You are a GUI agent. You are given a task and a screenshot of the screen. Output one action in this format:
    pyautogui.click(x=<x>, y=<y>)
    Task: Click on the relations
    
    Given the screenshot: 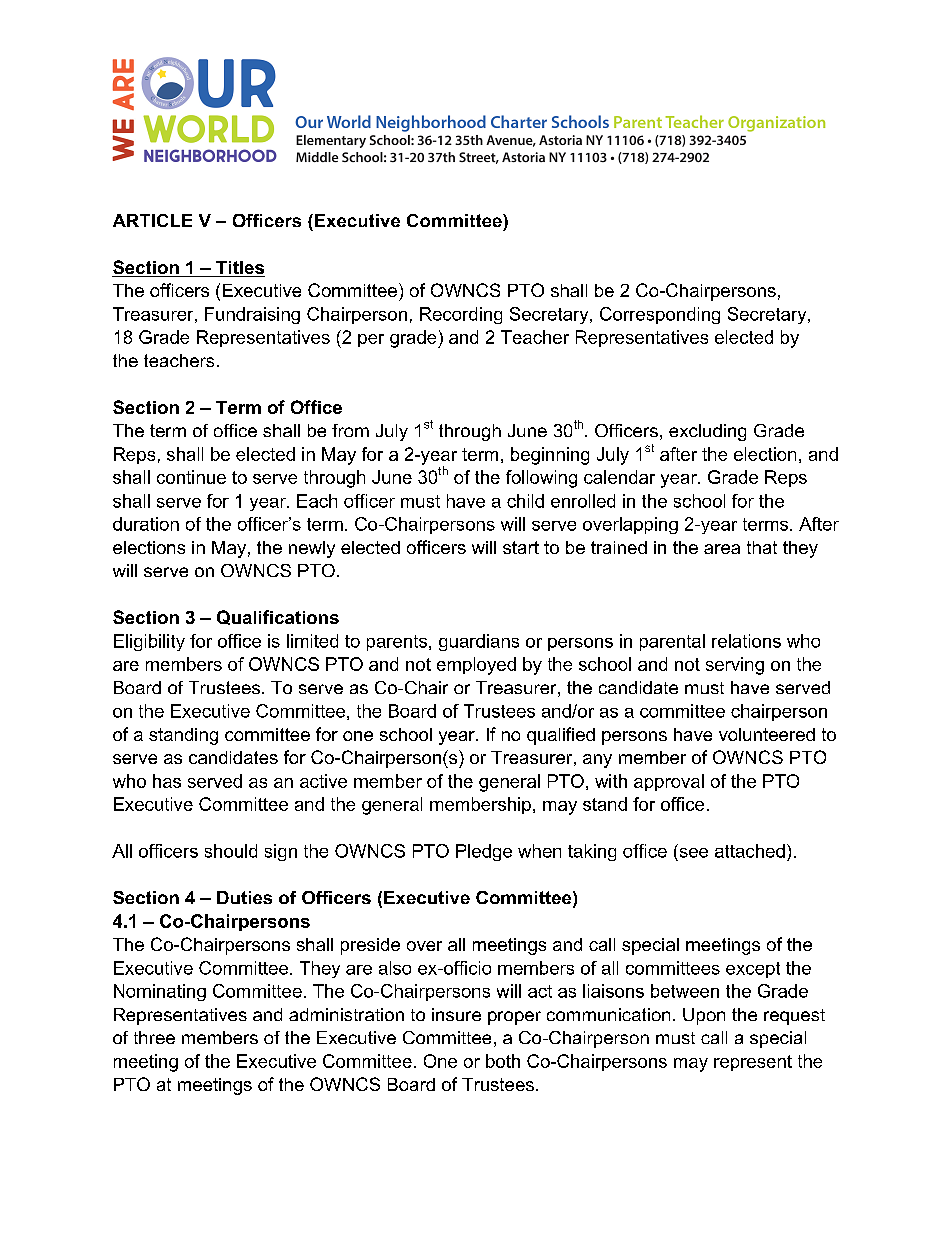 What is the action you would take?
    pyautogui.click(x=746, y=641)
